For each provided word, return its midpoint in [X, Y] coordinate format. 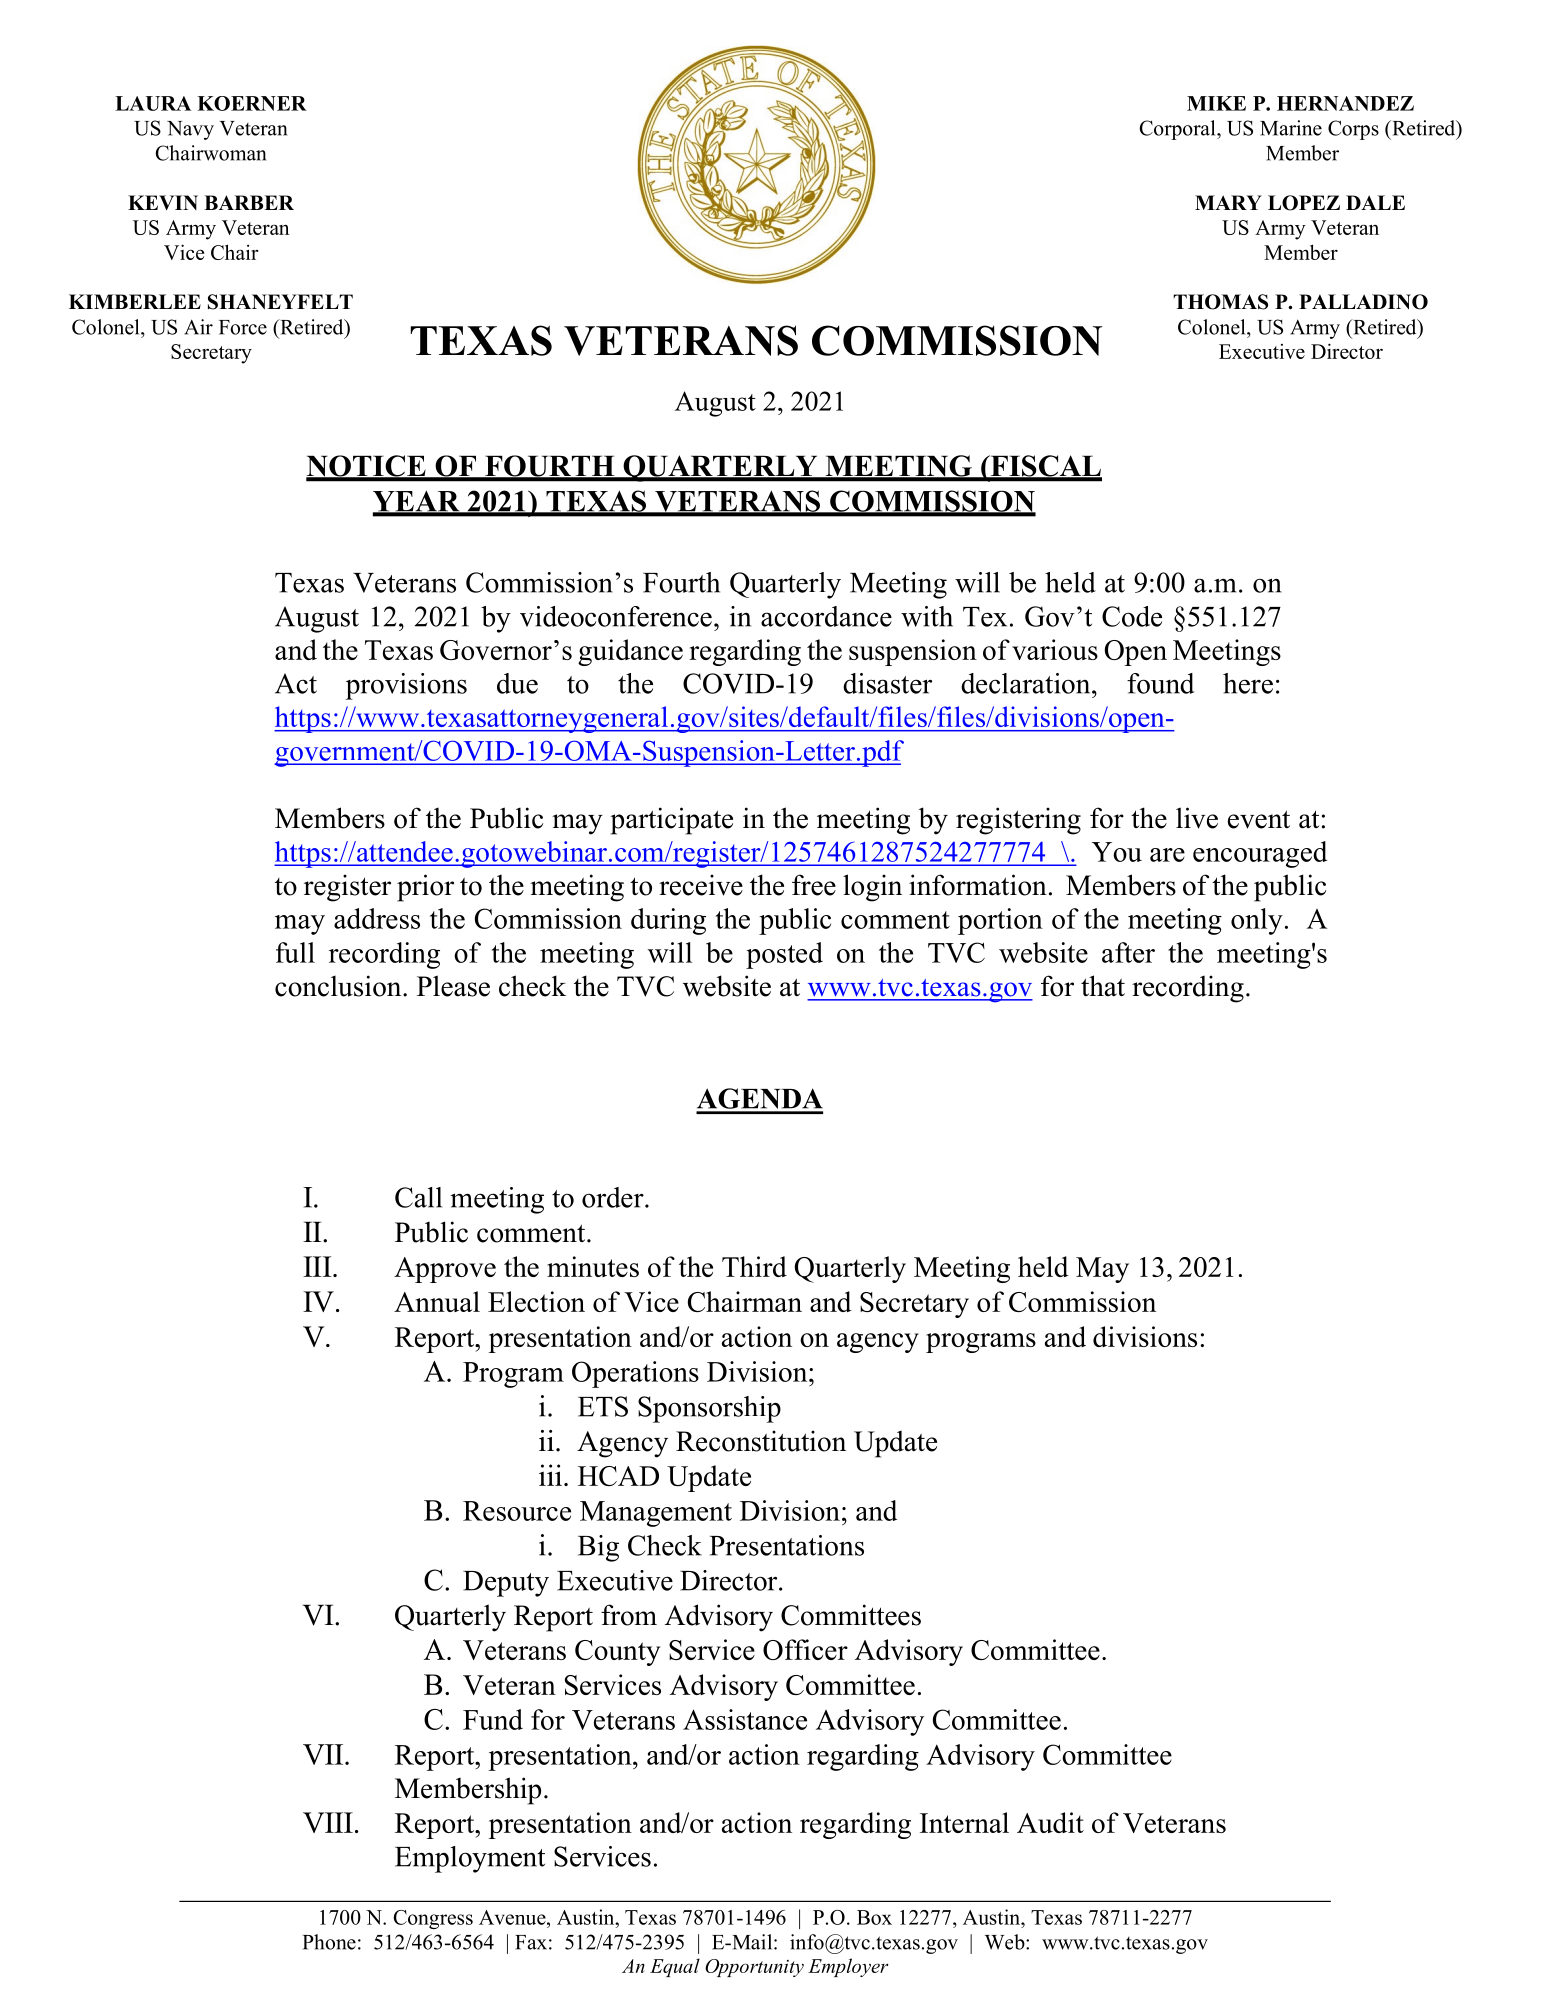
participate [671, 821]
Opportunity [754, 1968]
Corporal [1178, 130]
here [1248, 683]
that [1103, 986]
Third [754, 1266]
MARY [1228, 202]
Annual [437, 1301]
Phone [329, 1942]
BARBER [249, 202]
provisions [406, 686]
